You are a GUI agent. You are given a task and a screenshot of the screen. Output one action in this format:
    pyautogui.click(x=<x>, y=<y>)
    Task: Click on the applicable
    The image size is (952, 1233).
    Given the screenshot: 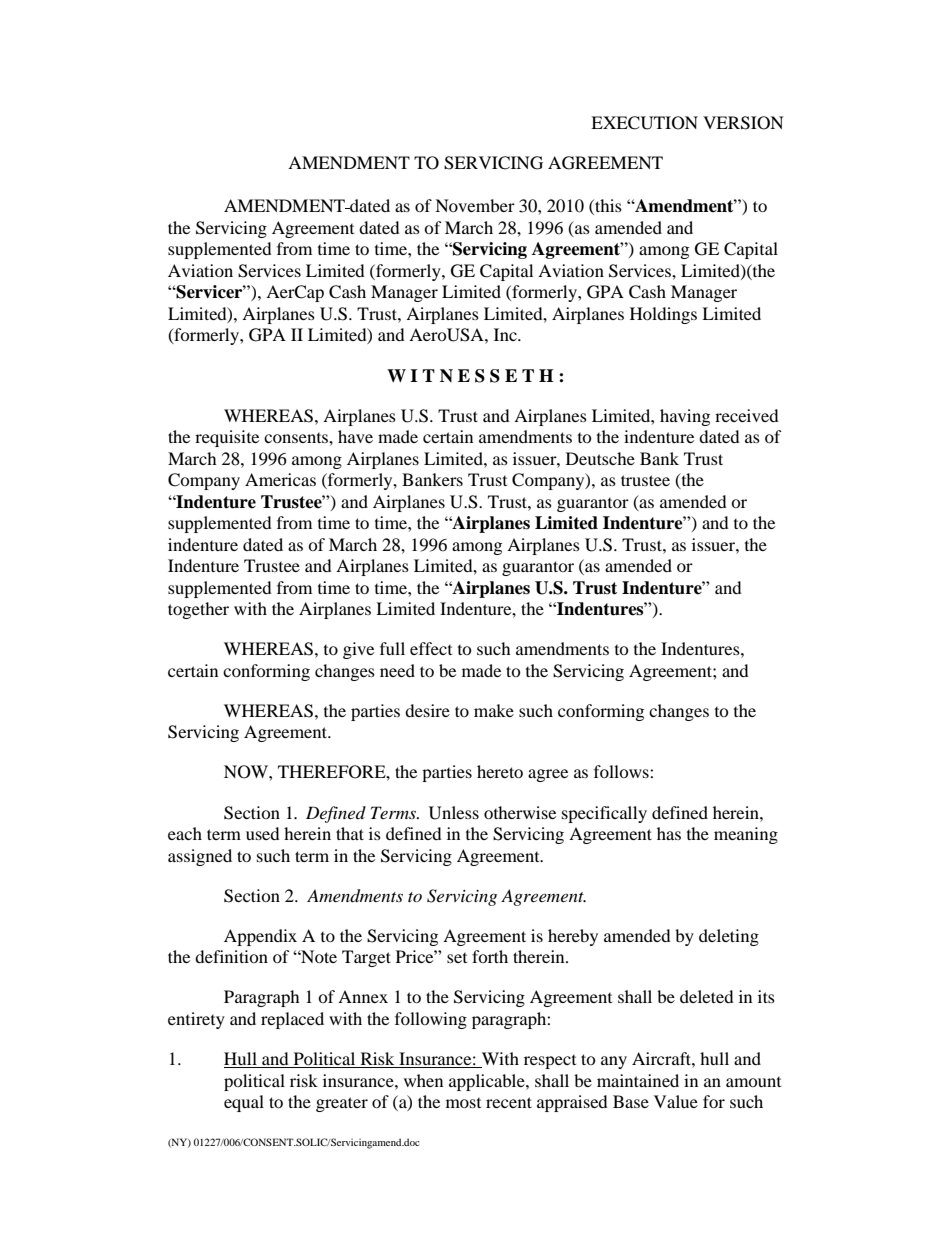 What is the action you would take?
    pyautogui.click(x=488, y=1082)
